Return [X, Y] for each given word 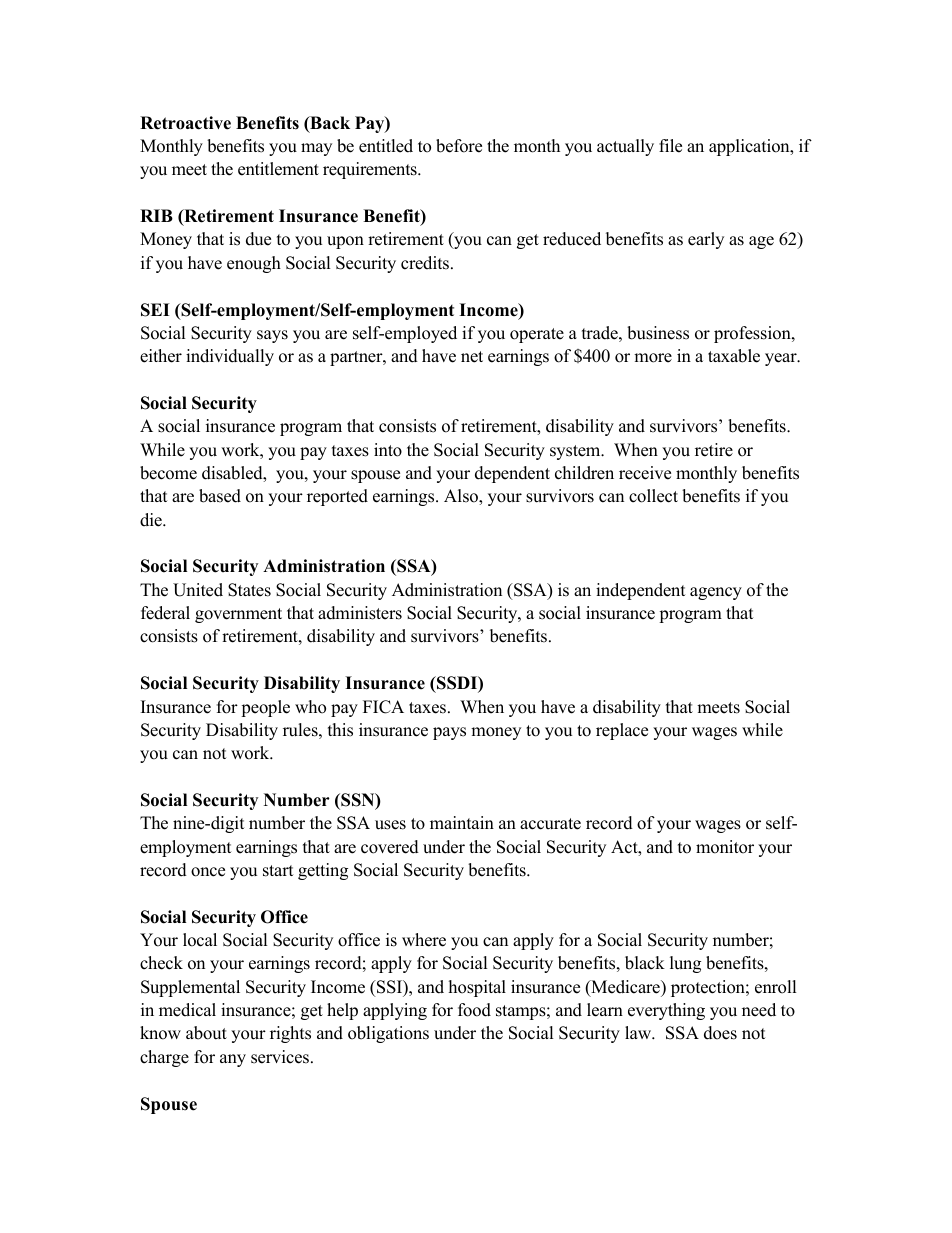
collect [653, 496]
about [206, 1033]
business [658, 333]
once [208, 872]
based [220, 496]
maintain [462, 822]
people [265, 708]
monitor [725, 847]
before [459, 146]
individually [230, 357]
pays [449, 733]
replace [622, 731]
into [388, 450]
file [670, 146]
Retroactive [185, 123]
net [472, 357]
